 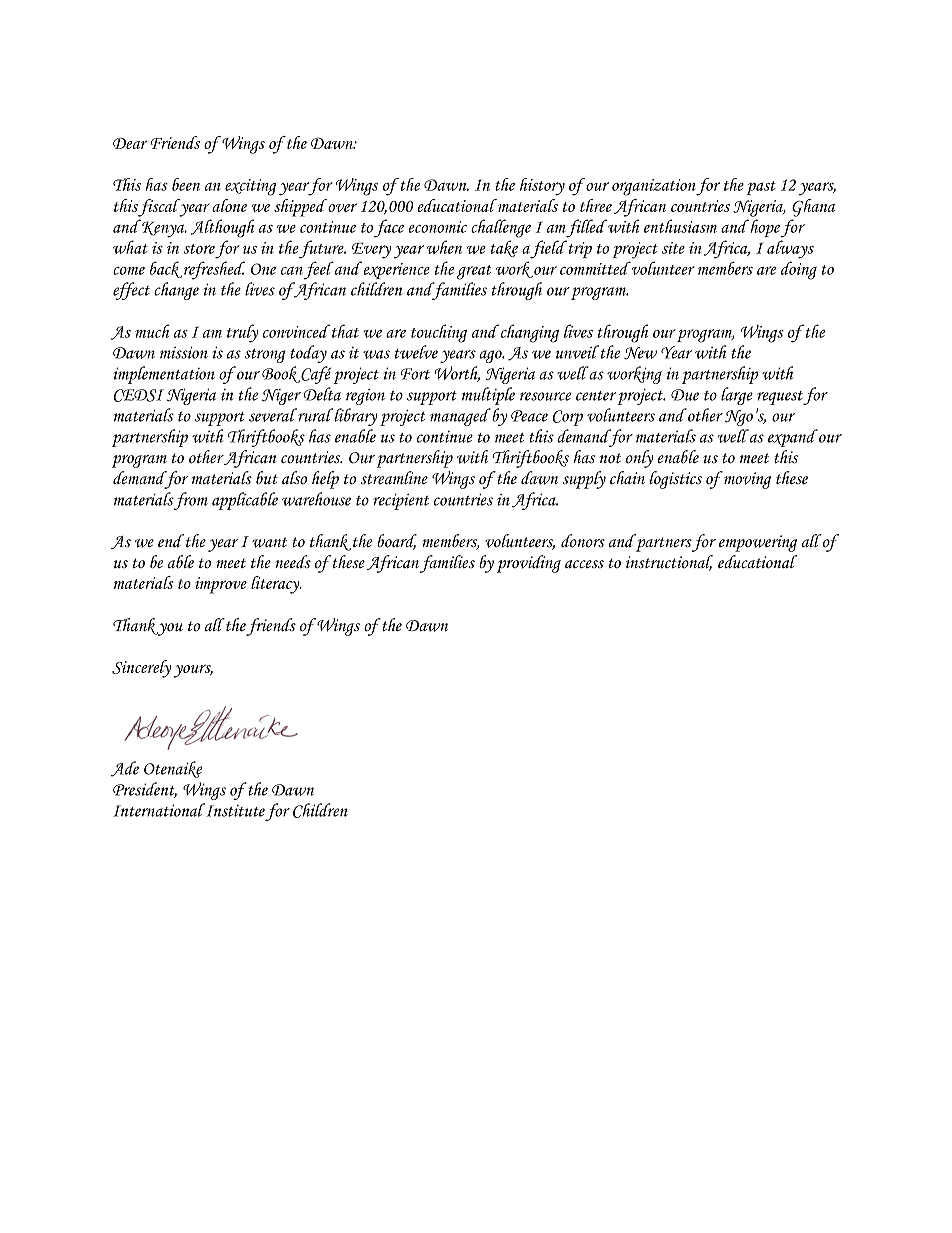 What do you see at coordinates (474, 272) in the image?
I see `great` at bounding box center [474, 272].
